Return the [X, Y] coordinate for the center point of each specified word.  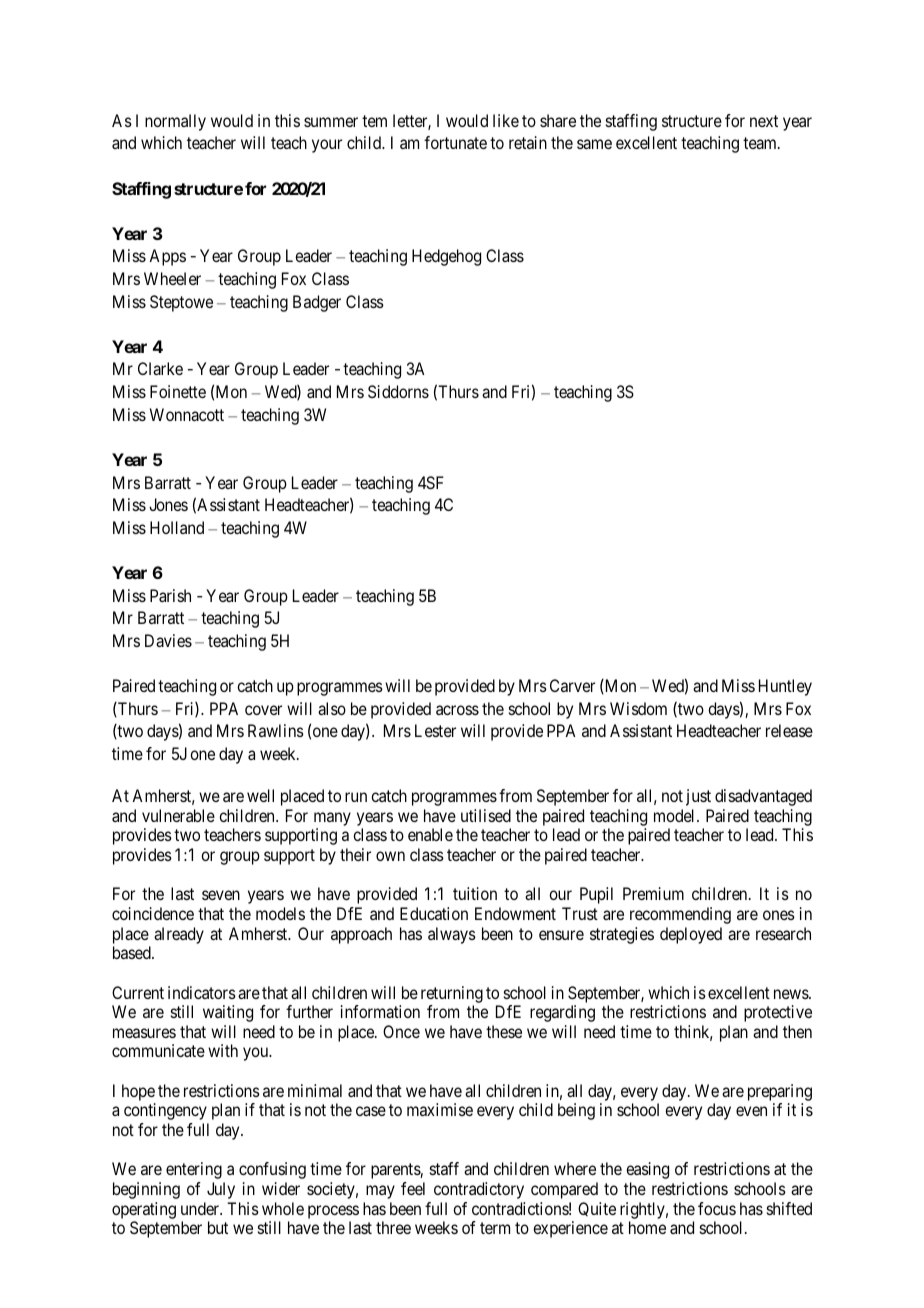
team [761, 143]
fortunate [455, 142]
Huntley [785, 687]
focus [717, 1208]
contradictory [479, 1190]
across [457, 710]
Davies [168, 640]
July [221, 1190]
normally [175, 122]
